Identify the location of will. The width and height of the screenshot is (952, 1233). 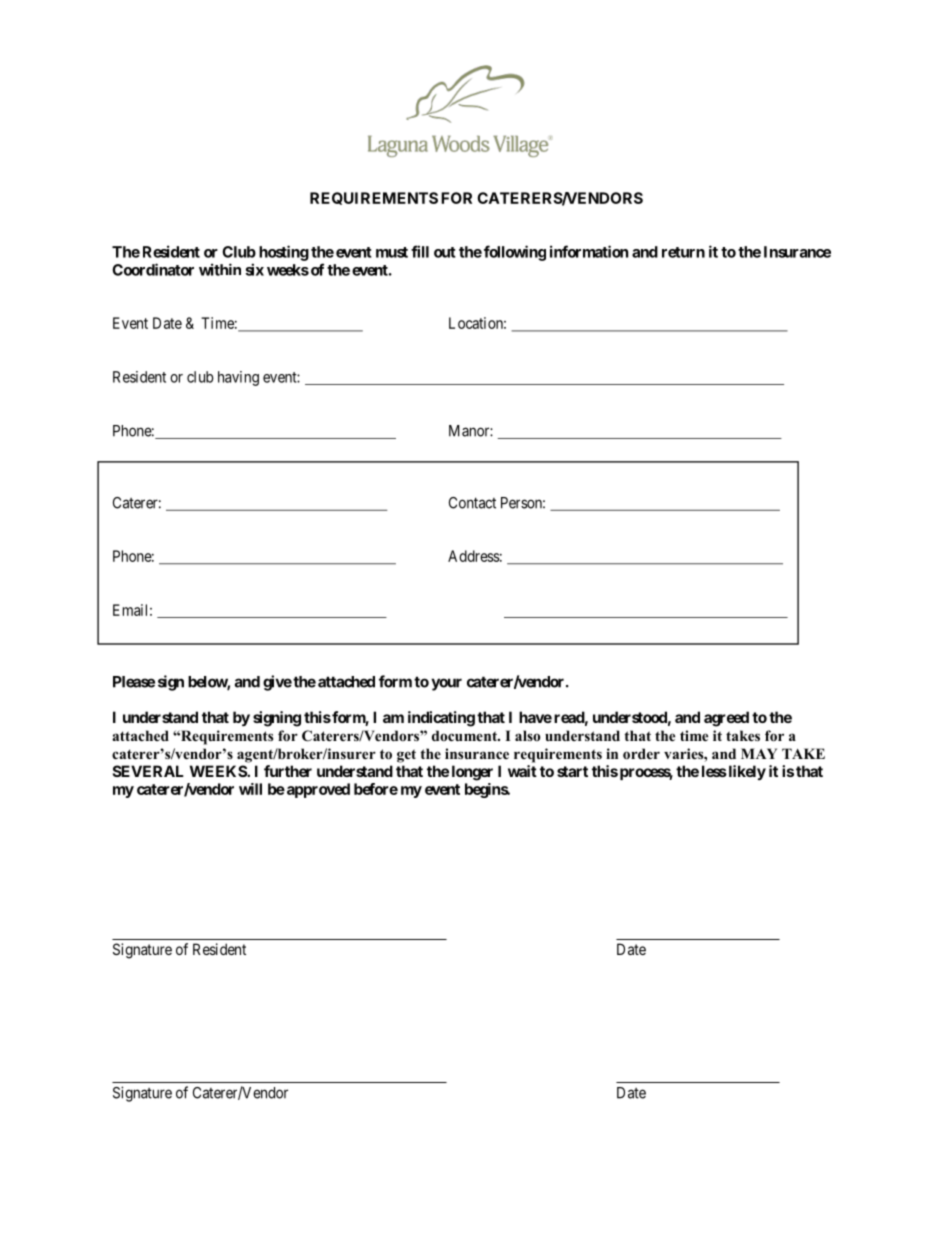
(250, 789).
